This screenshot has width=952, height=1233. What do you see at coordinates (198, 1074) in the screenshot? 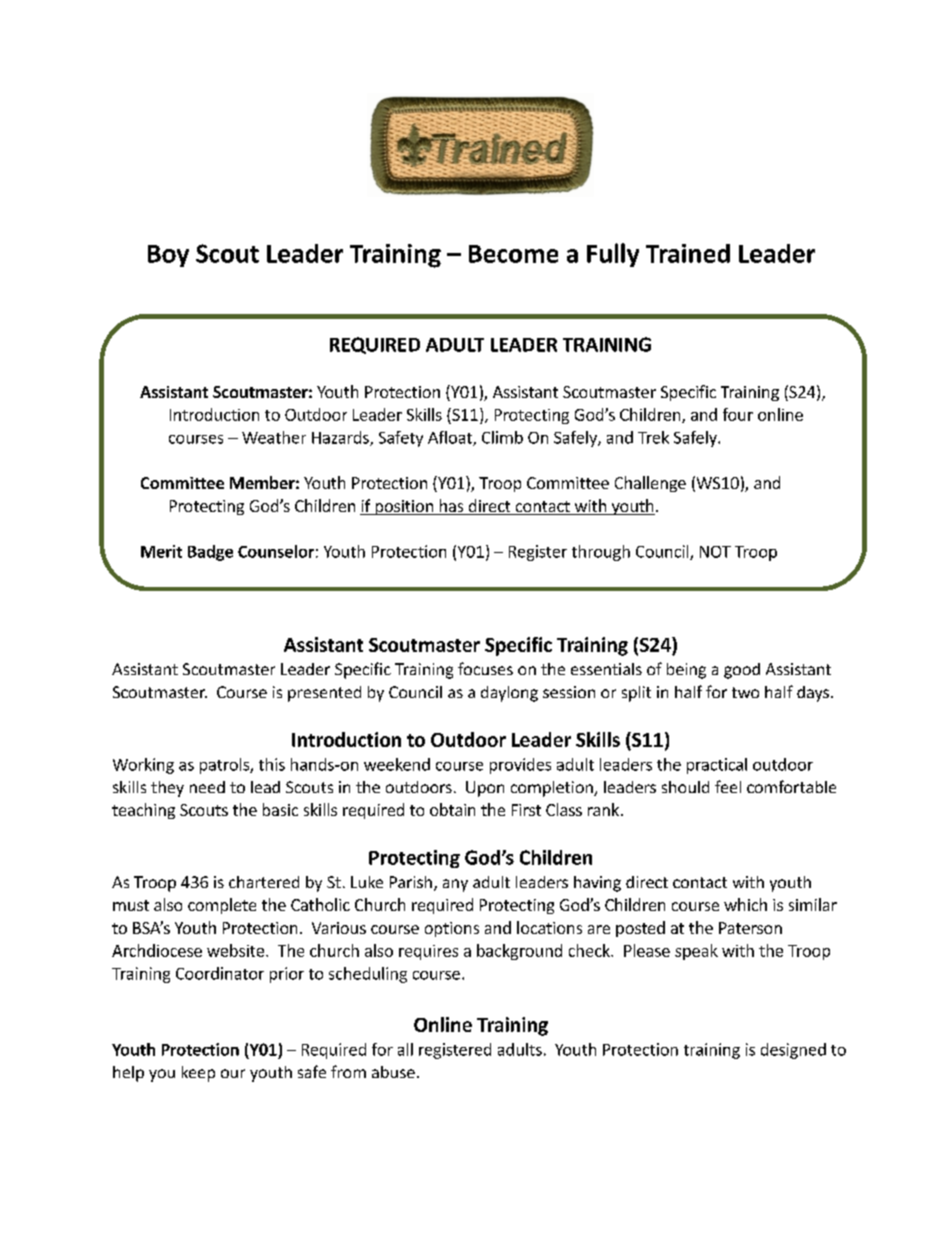
I see `keep` at bounding box center [198, 1074].
